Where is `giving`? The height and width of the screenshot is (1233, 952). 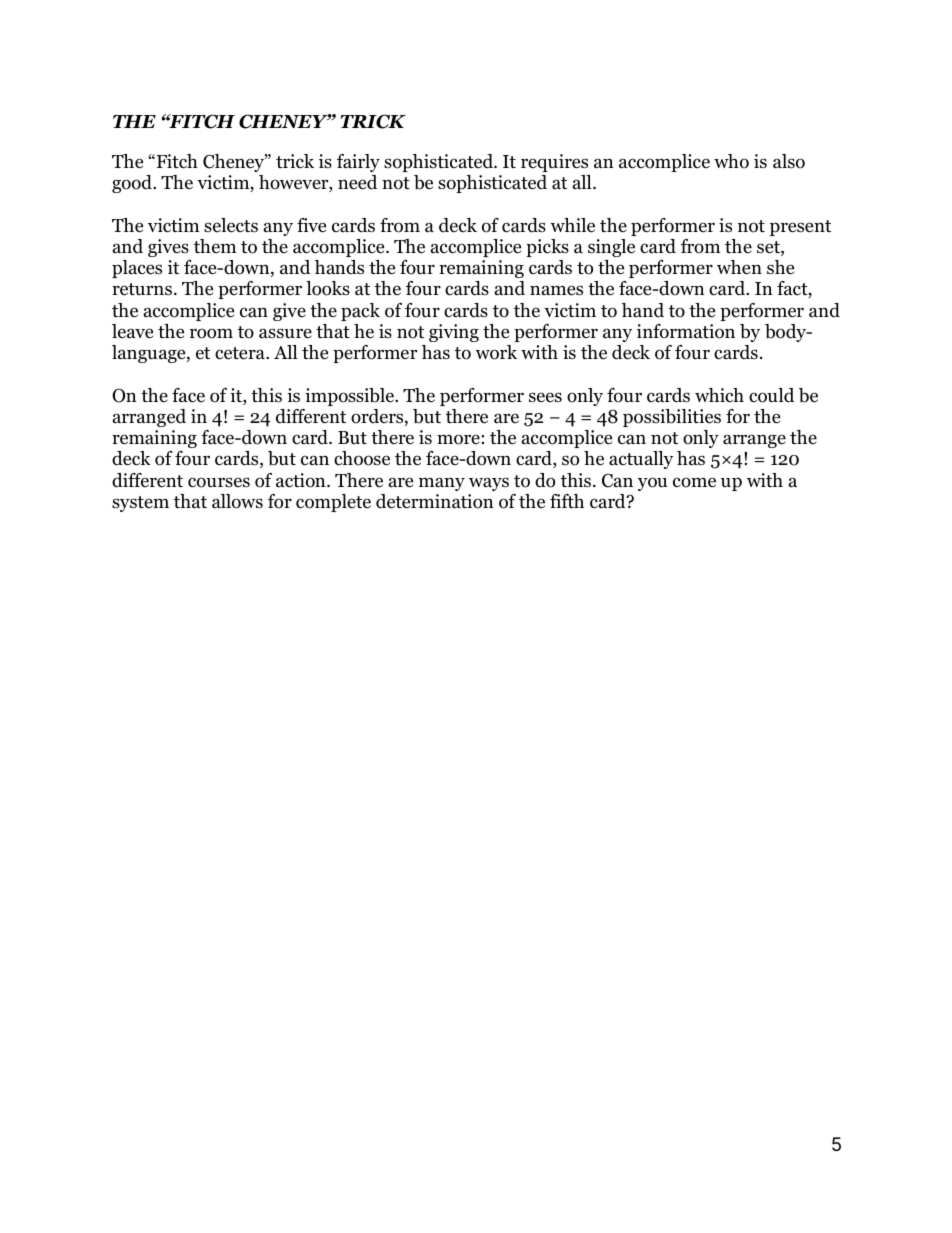
giving is located at coordinates (454, 333).
